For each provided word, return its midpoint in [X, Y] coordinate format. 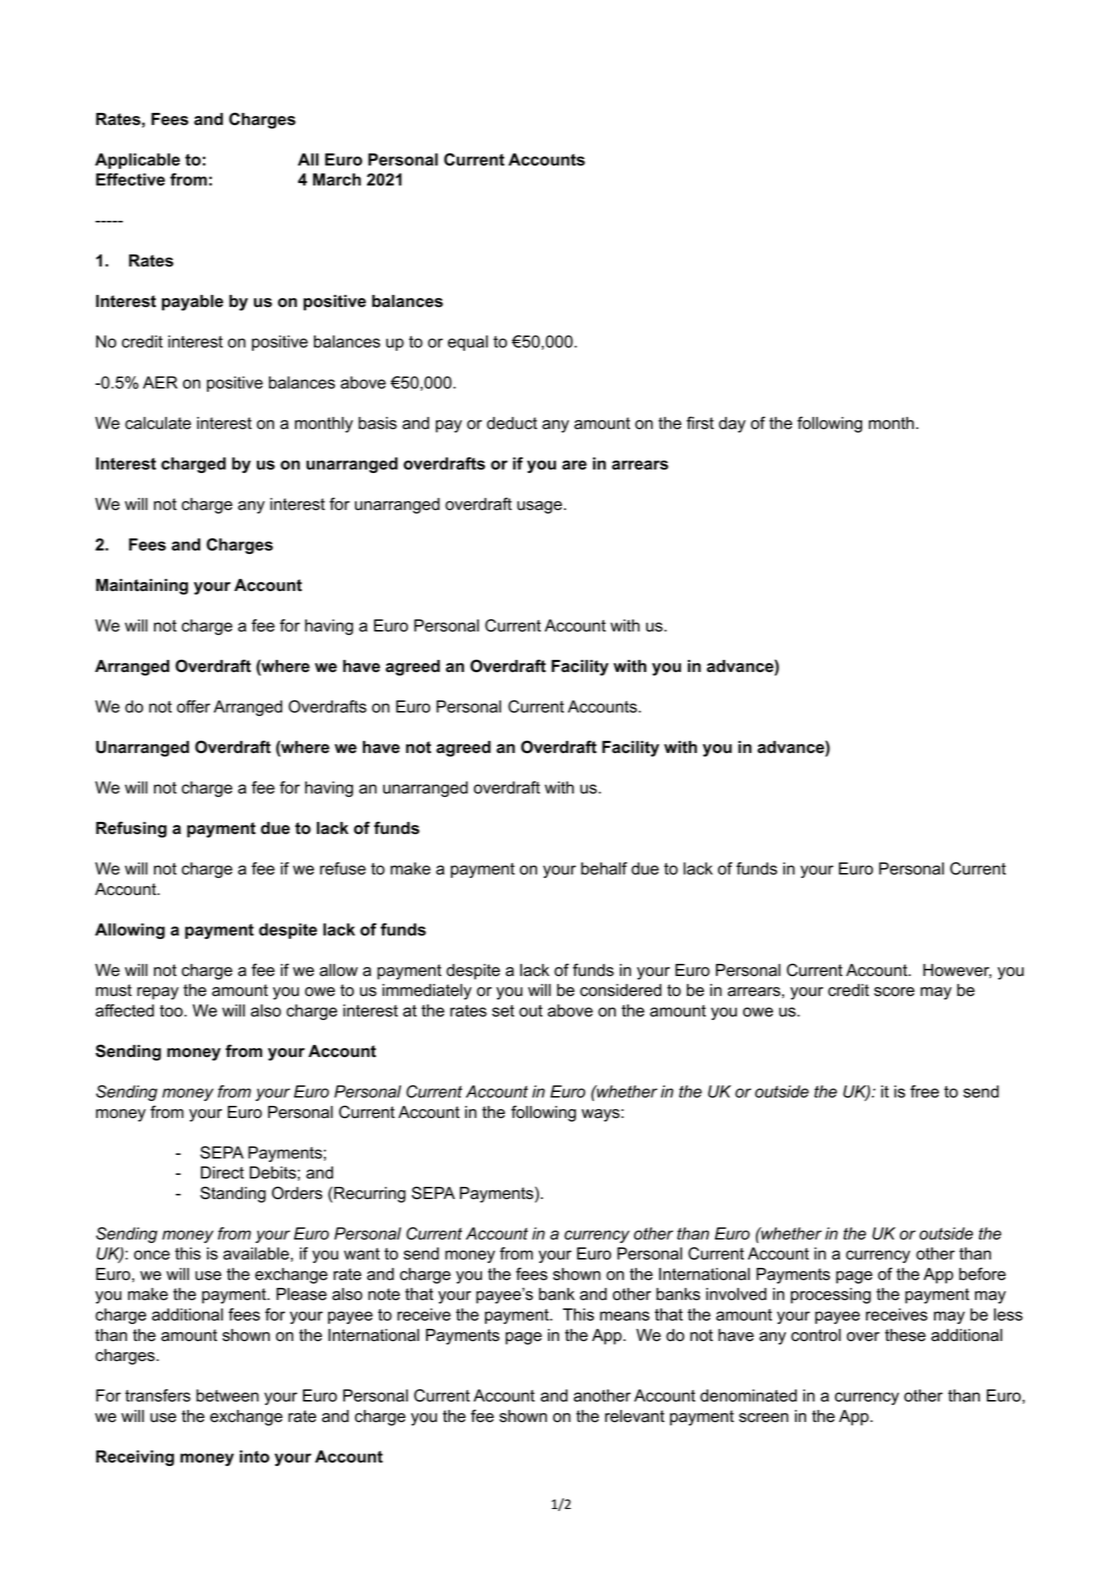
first [700, 423]
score [894, 992]
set [503, 1011]
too [172, 1011]
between [227, 1395]
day [732, 425]
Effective [130, 179]
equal [468, 343]
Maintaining [142, 587]
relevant [635, 1416]
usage [539, 507]
